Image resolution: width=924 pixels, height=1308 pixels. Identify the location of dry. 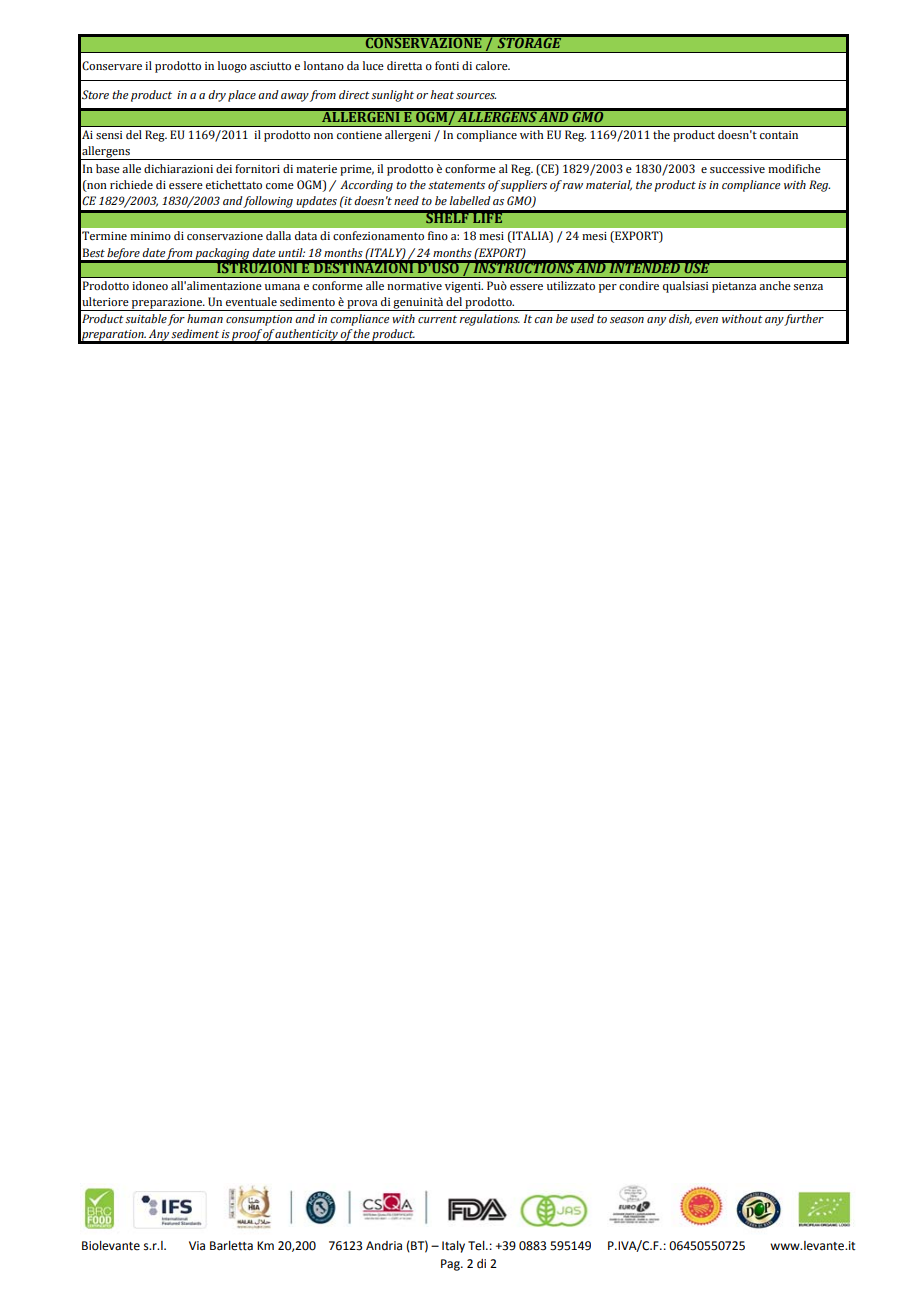
(217, 96).
